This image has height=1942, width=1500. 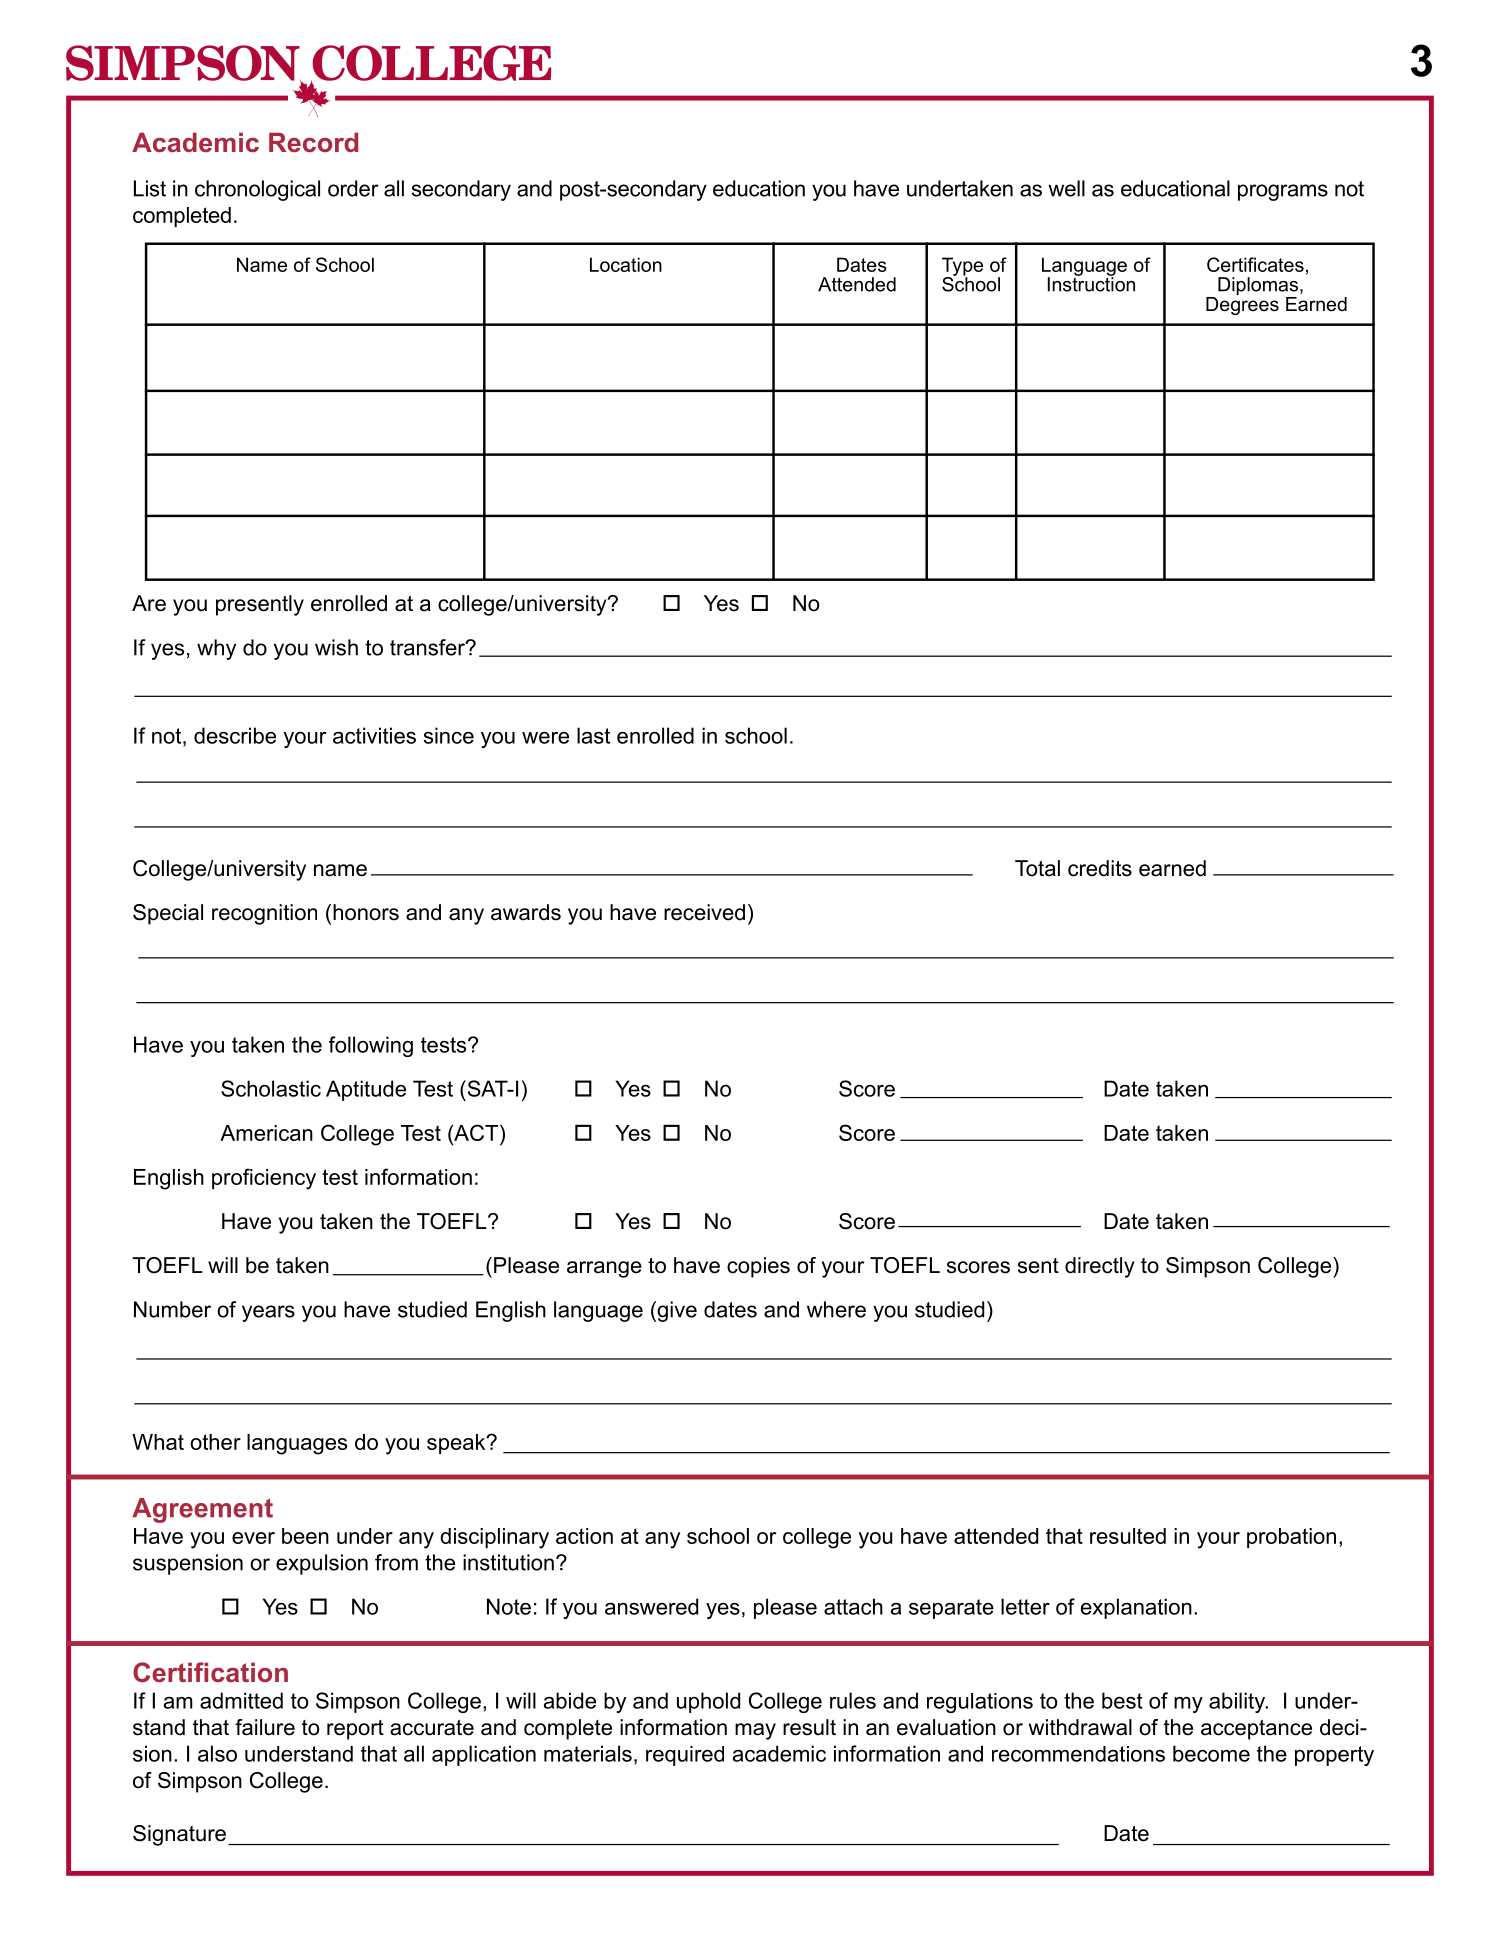 I want to click on required, so click(x=685, y=1756).
